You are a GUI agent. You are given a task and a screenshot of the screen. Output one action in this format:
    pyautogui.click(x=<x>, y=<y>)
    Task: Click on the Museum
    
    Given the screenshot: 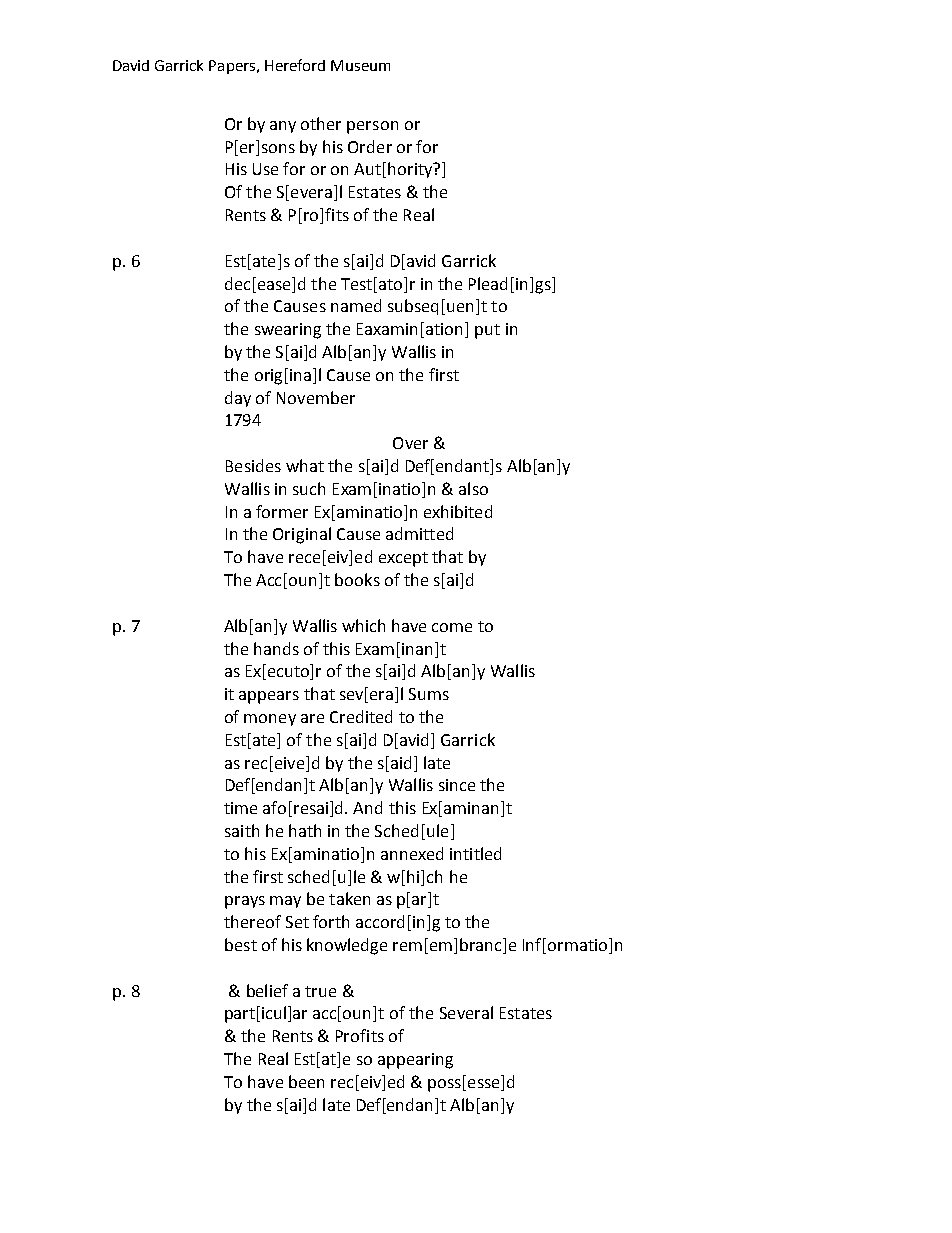 What is the action you would take?
    pyautogui.click(x=360, y=65)
